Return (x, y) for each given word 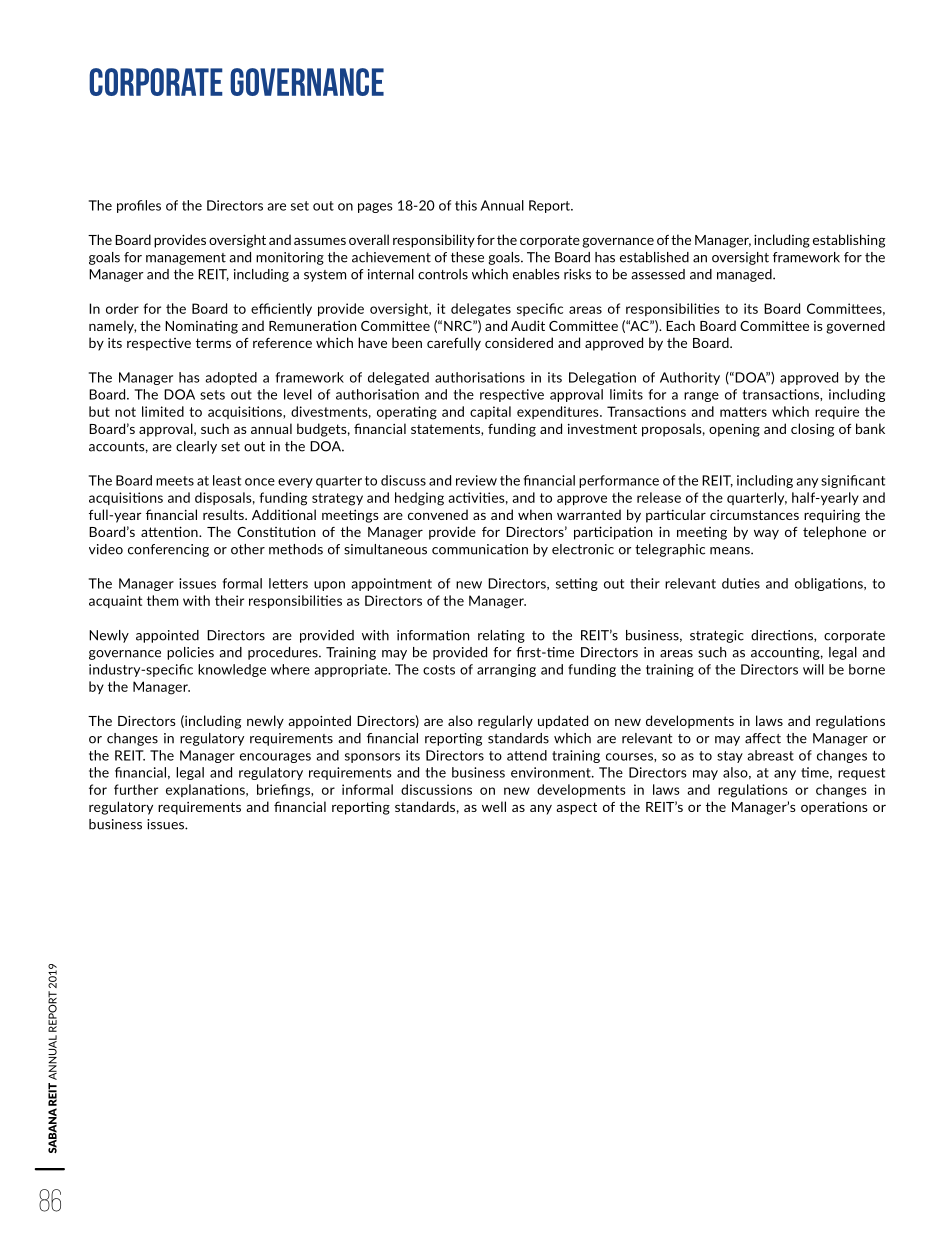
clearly (196, 447)
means (731, 551)
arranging (506, 670)
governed (855, 327)
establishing (849, 241)
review (476, 480)
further (136, 789)
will (813, 669)
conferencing (168, 550)
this (466, 205)
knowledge (232, 670)
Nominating (201, 327)
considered (519, 342)
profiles (139, 206)
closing (812, 430)
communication (480, 549)
